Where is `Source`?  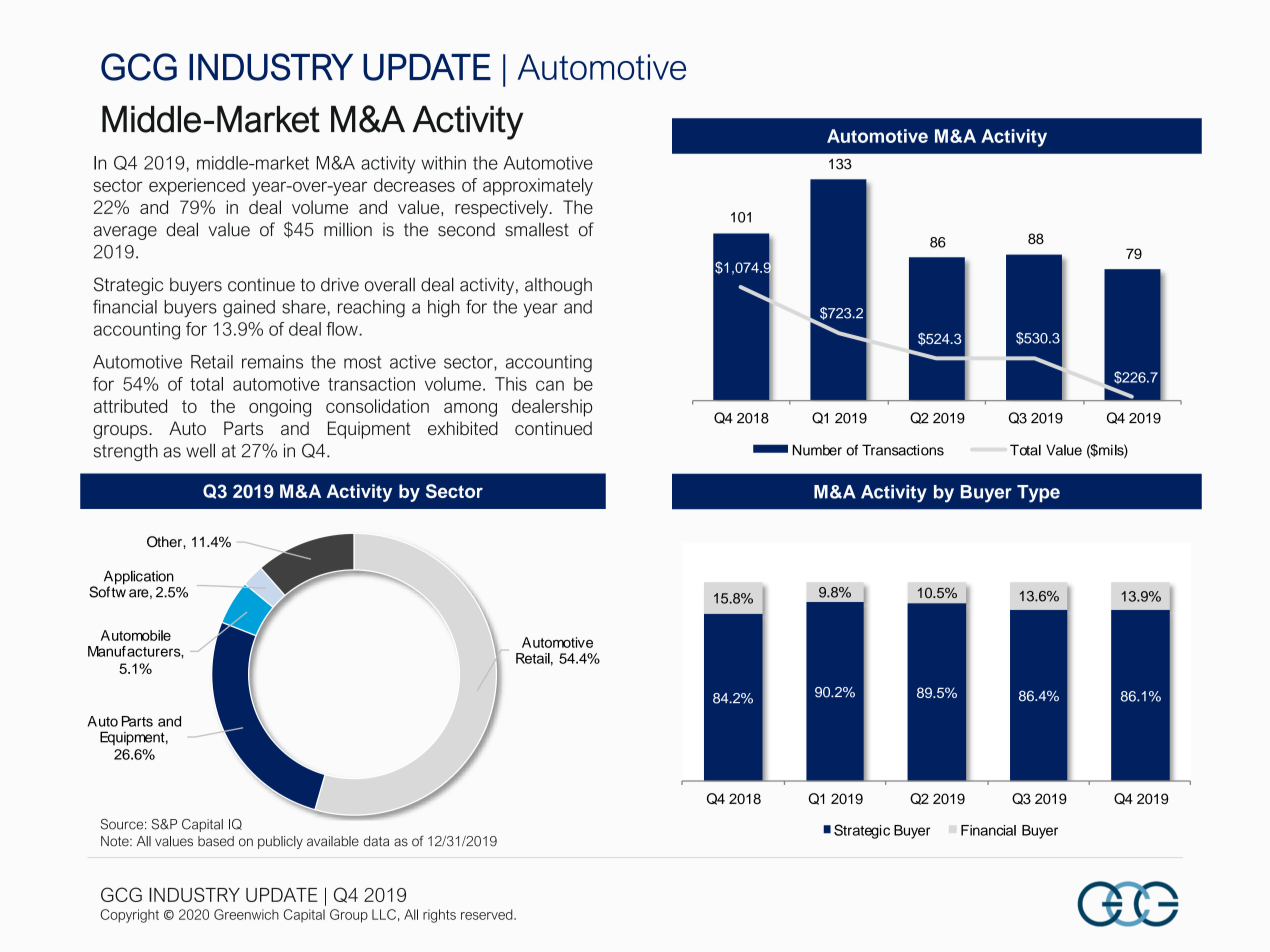 Source is located at coordinates (123, 824).
